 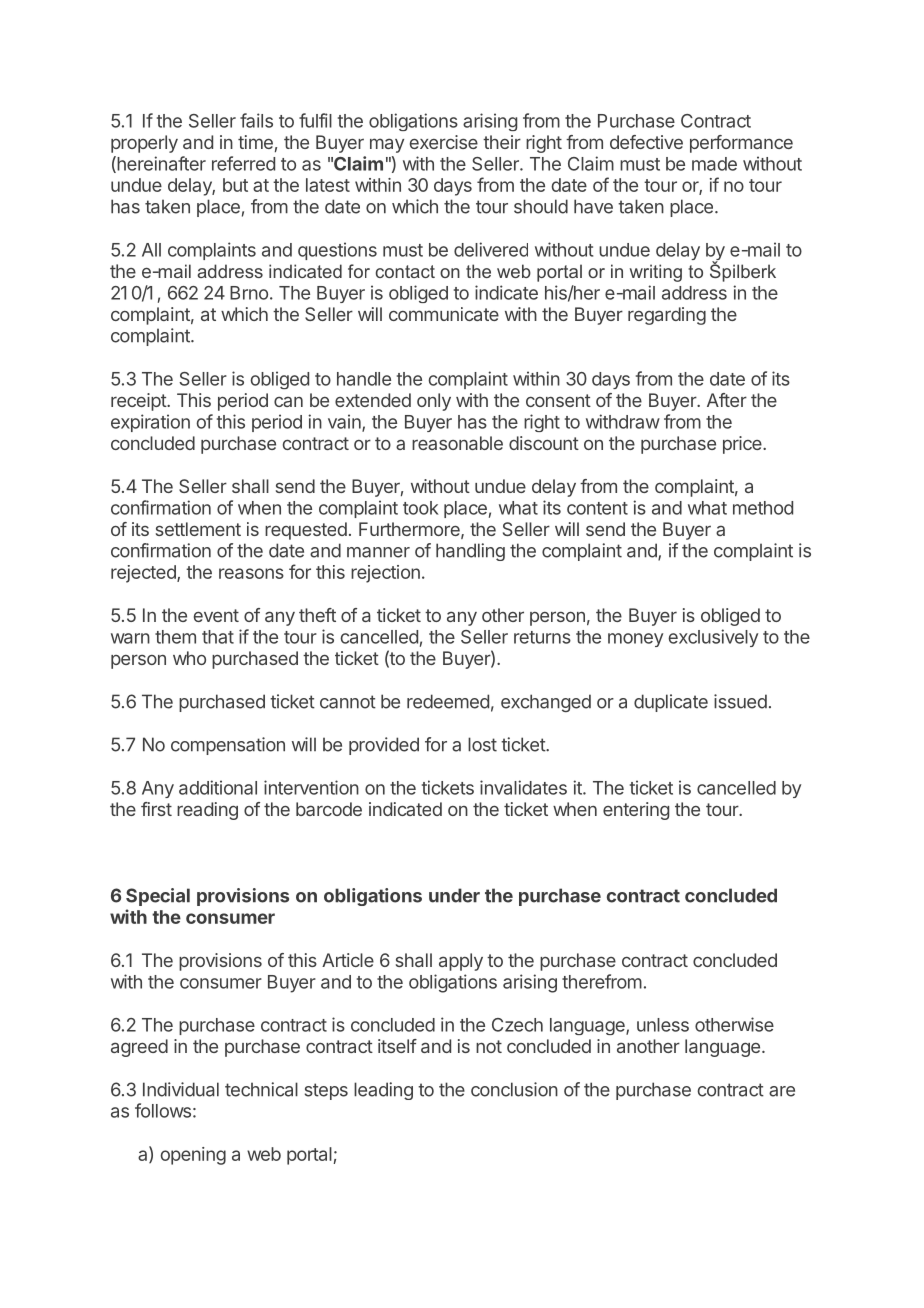 I want to click on conclusion, so click(x=514, y=1089).
